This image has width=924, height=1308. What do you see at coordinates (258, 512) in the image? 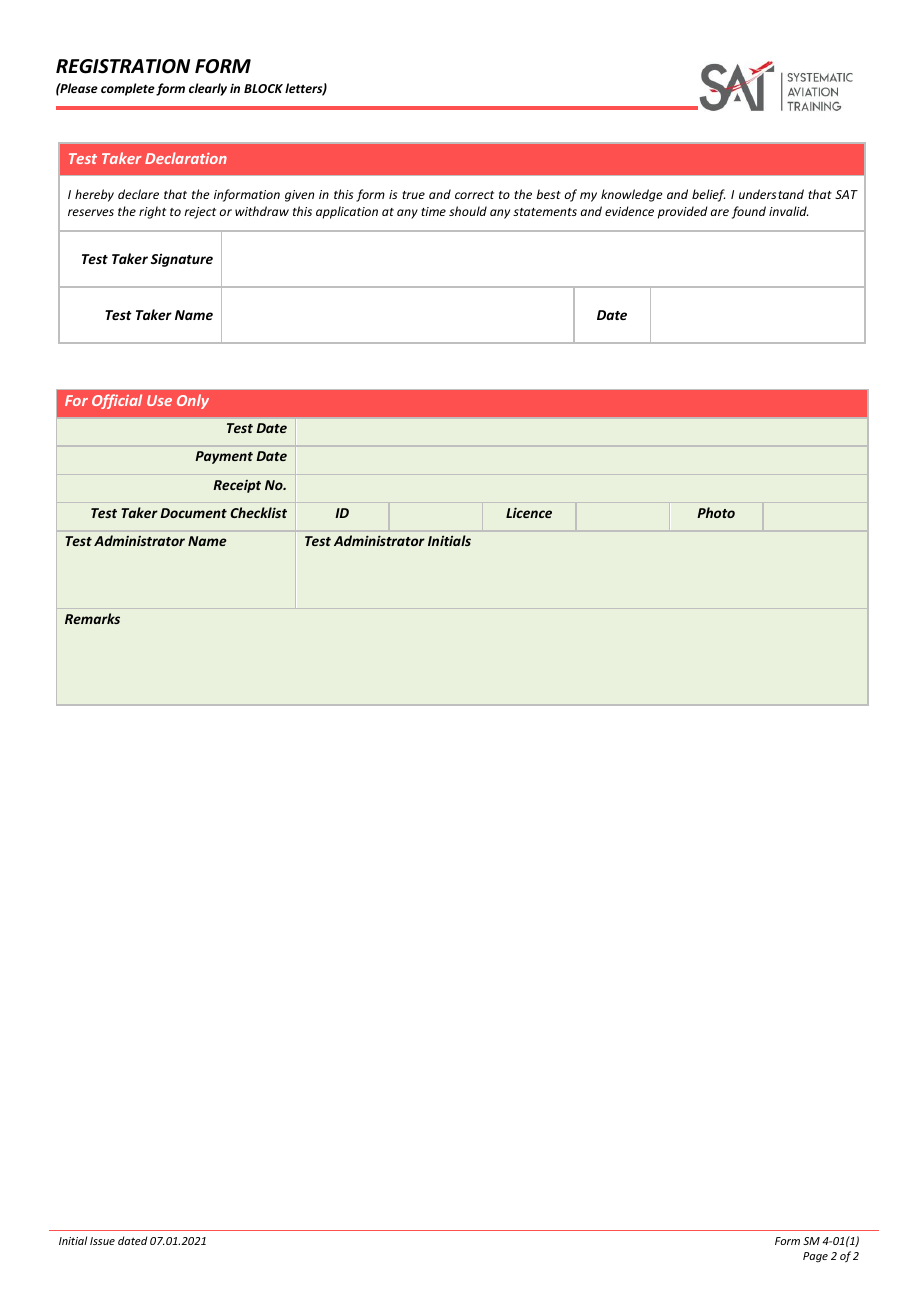
I see `Checklist` at bounding box center [258, 512].
